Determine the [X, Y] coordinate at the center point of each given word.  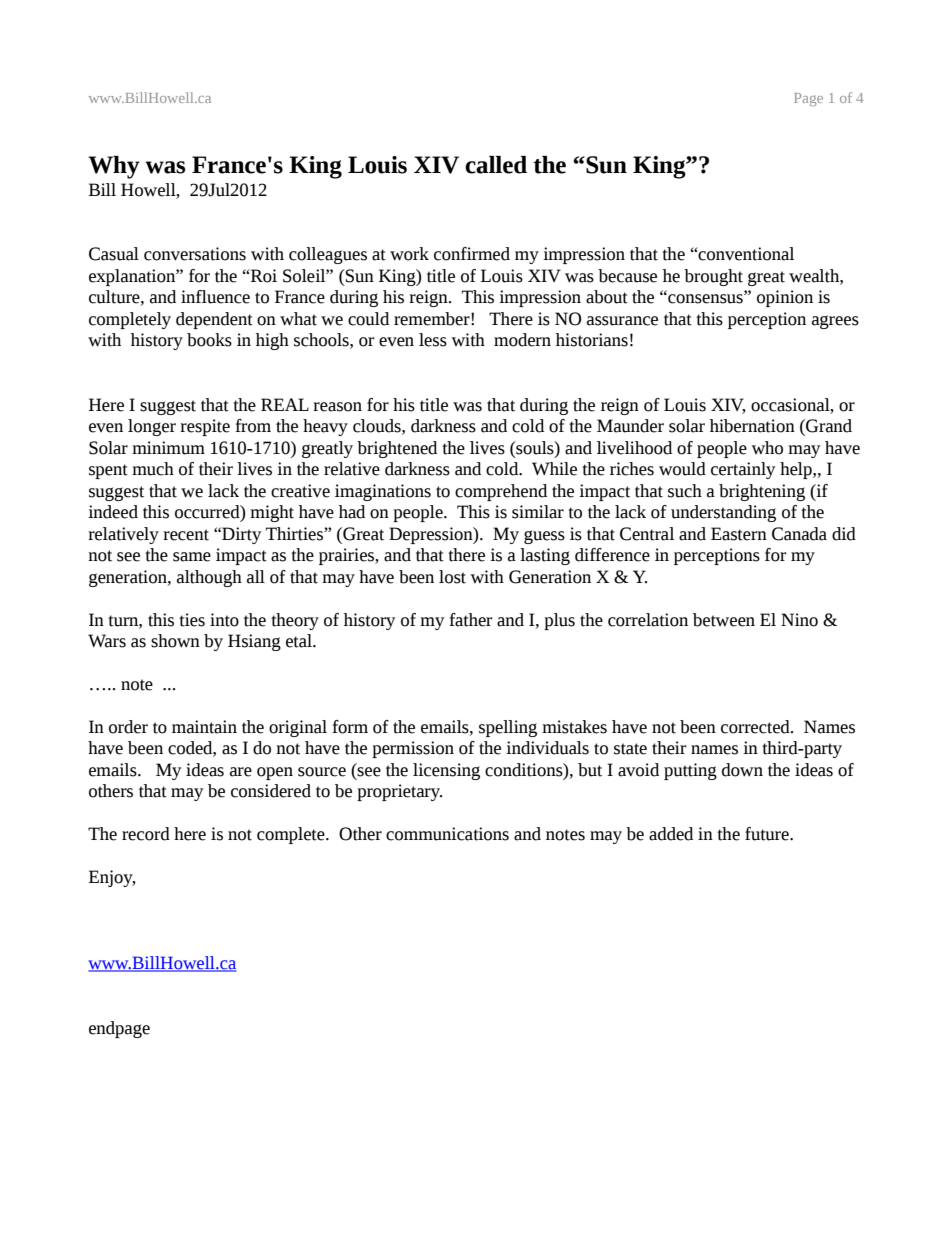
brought [713, 277]
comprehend [501, 492]
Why [114, 167]
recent [186, 535]
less [433, 340]
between [724, 620]
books [209, 340]
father [470, 620]
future [768, 834]
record [146, 834]
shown [175, 641]
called [496, 165]
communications [447, 834]
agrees [835, 322]
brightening [762, 492]
